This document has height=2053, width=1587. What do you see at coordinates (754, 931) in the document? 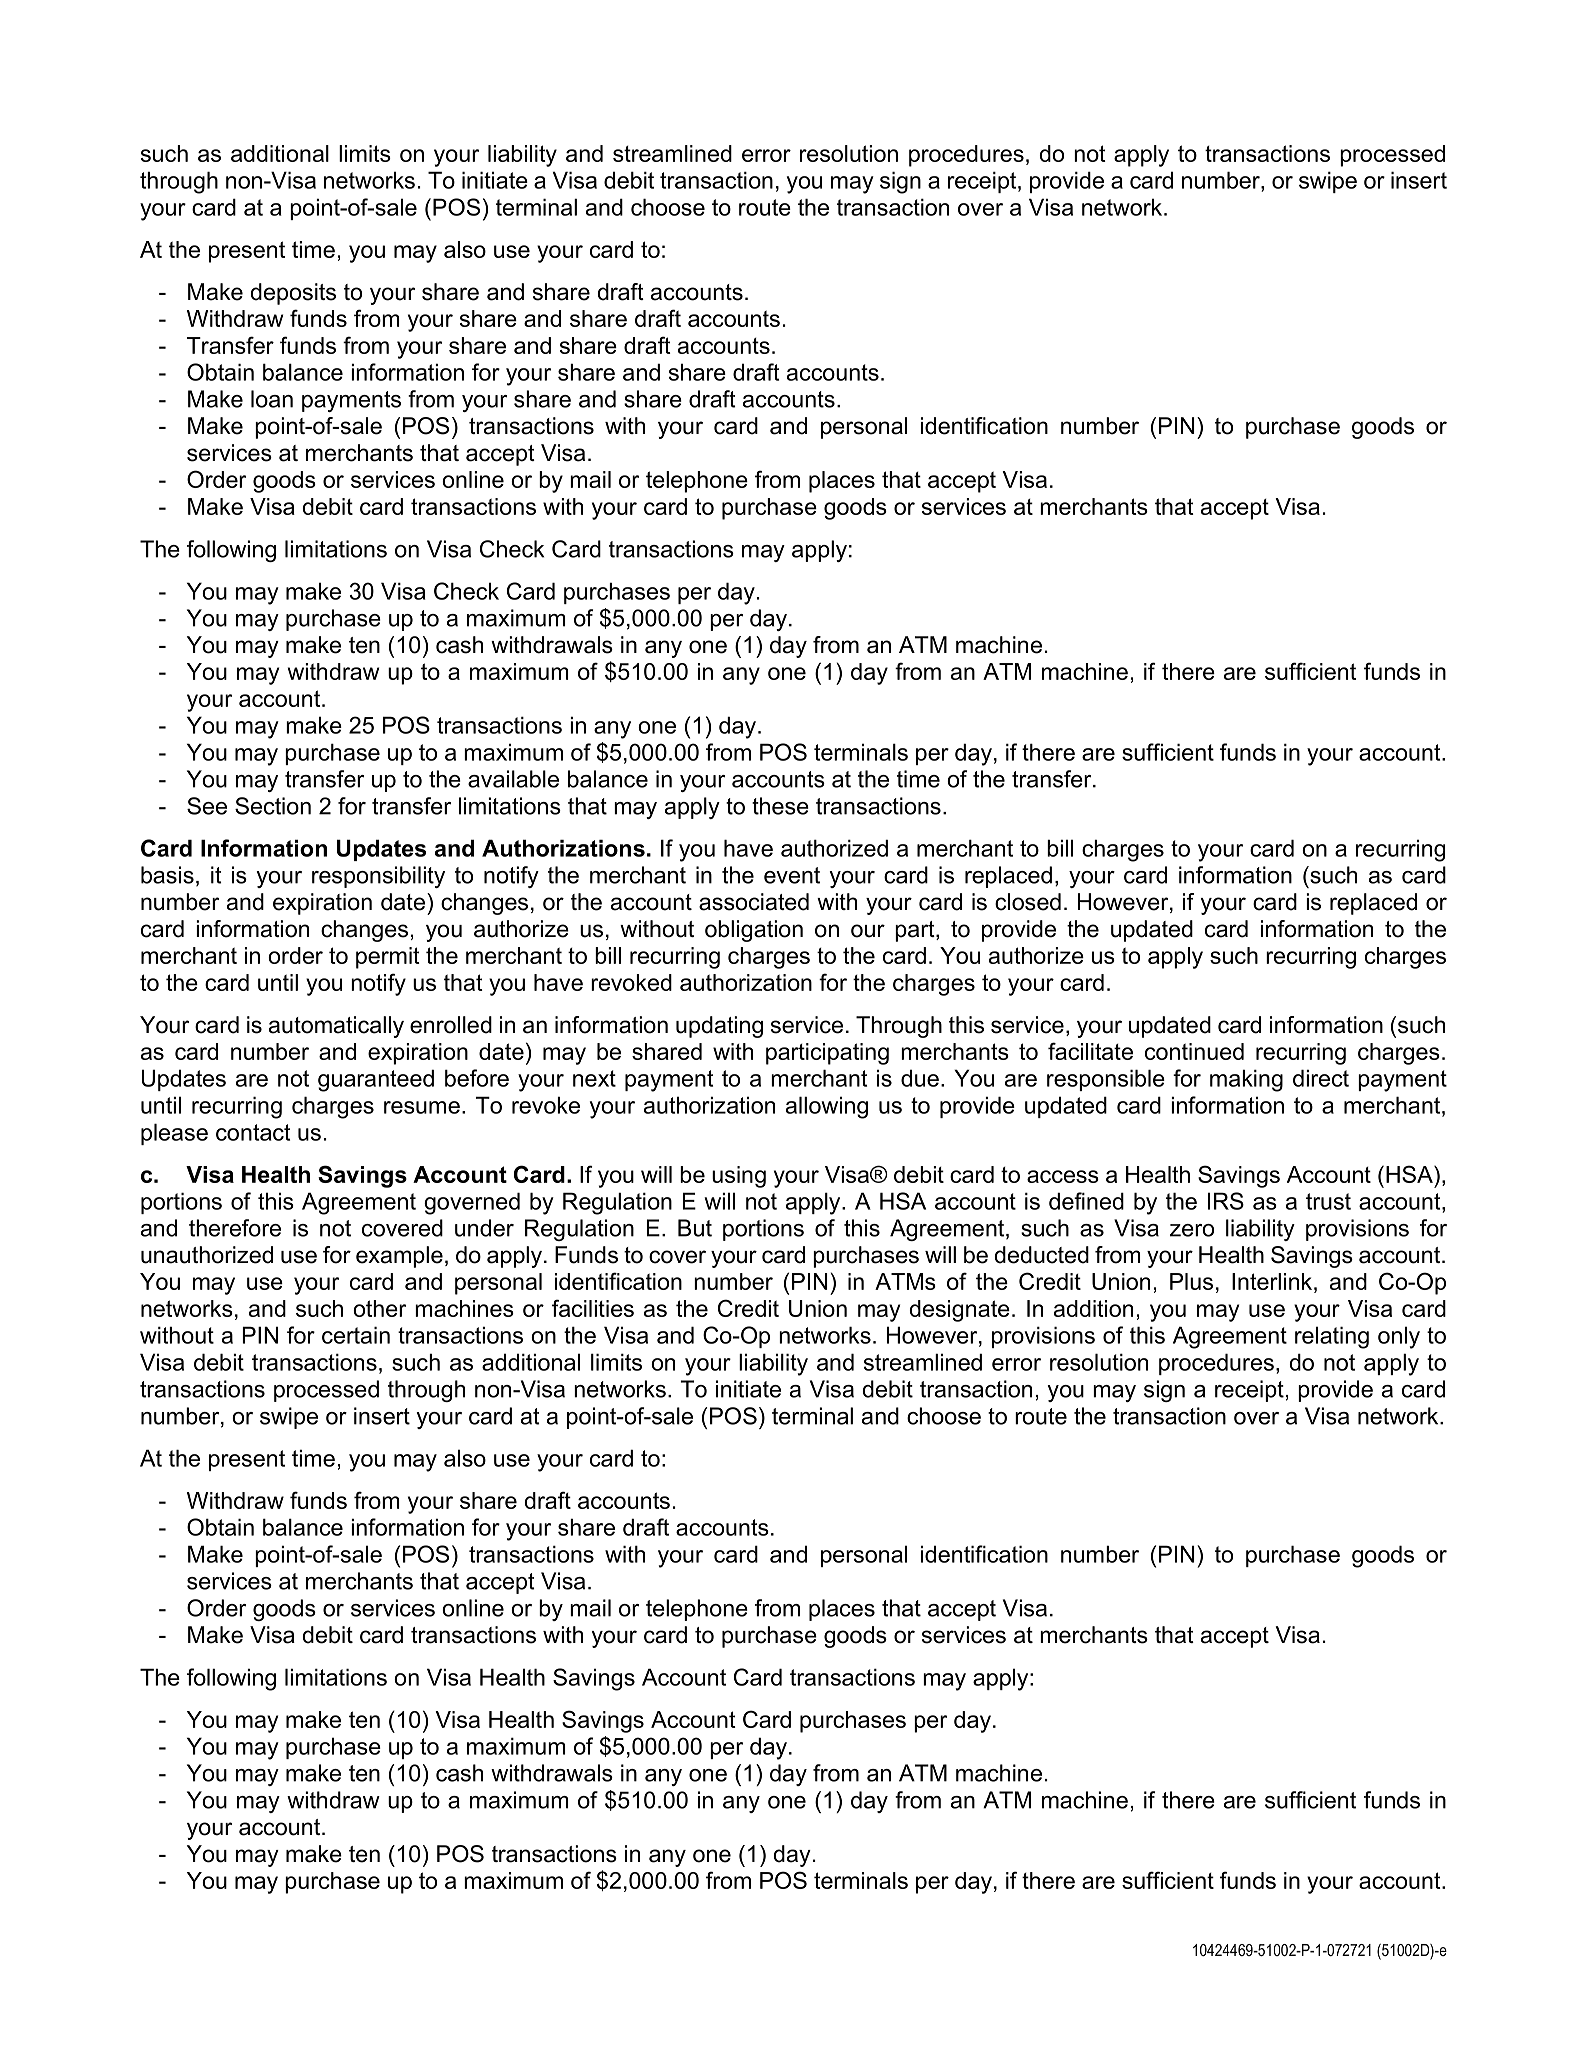
I see `obligation` at bounding box center [754, 931].
